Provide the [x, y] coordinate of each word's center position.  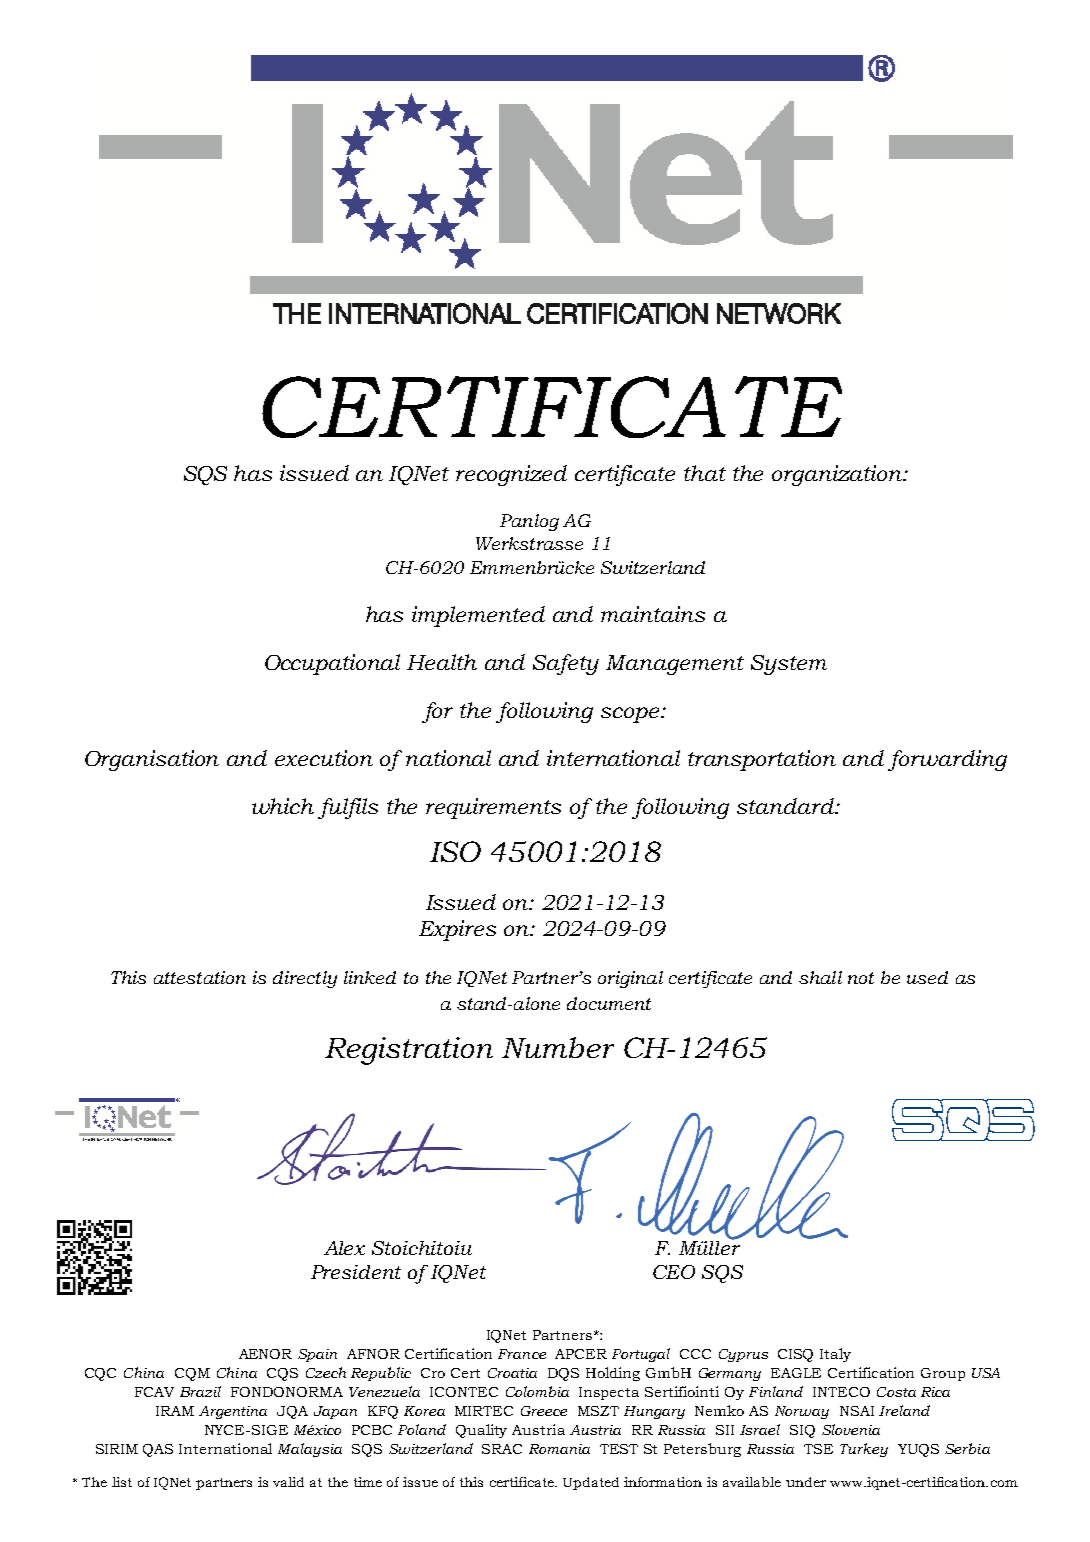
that [705, 473]
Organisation [152, 760]
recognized [511, 475]
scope [631, 715]
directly [305, 979]
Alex [344, 1248]
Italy [835, 1355]
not [861, 978]
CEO [674, 1272]
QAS [158, 1450]
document [609, 1003]
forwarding [947, 760]
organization [838, 475]
